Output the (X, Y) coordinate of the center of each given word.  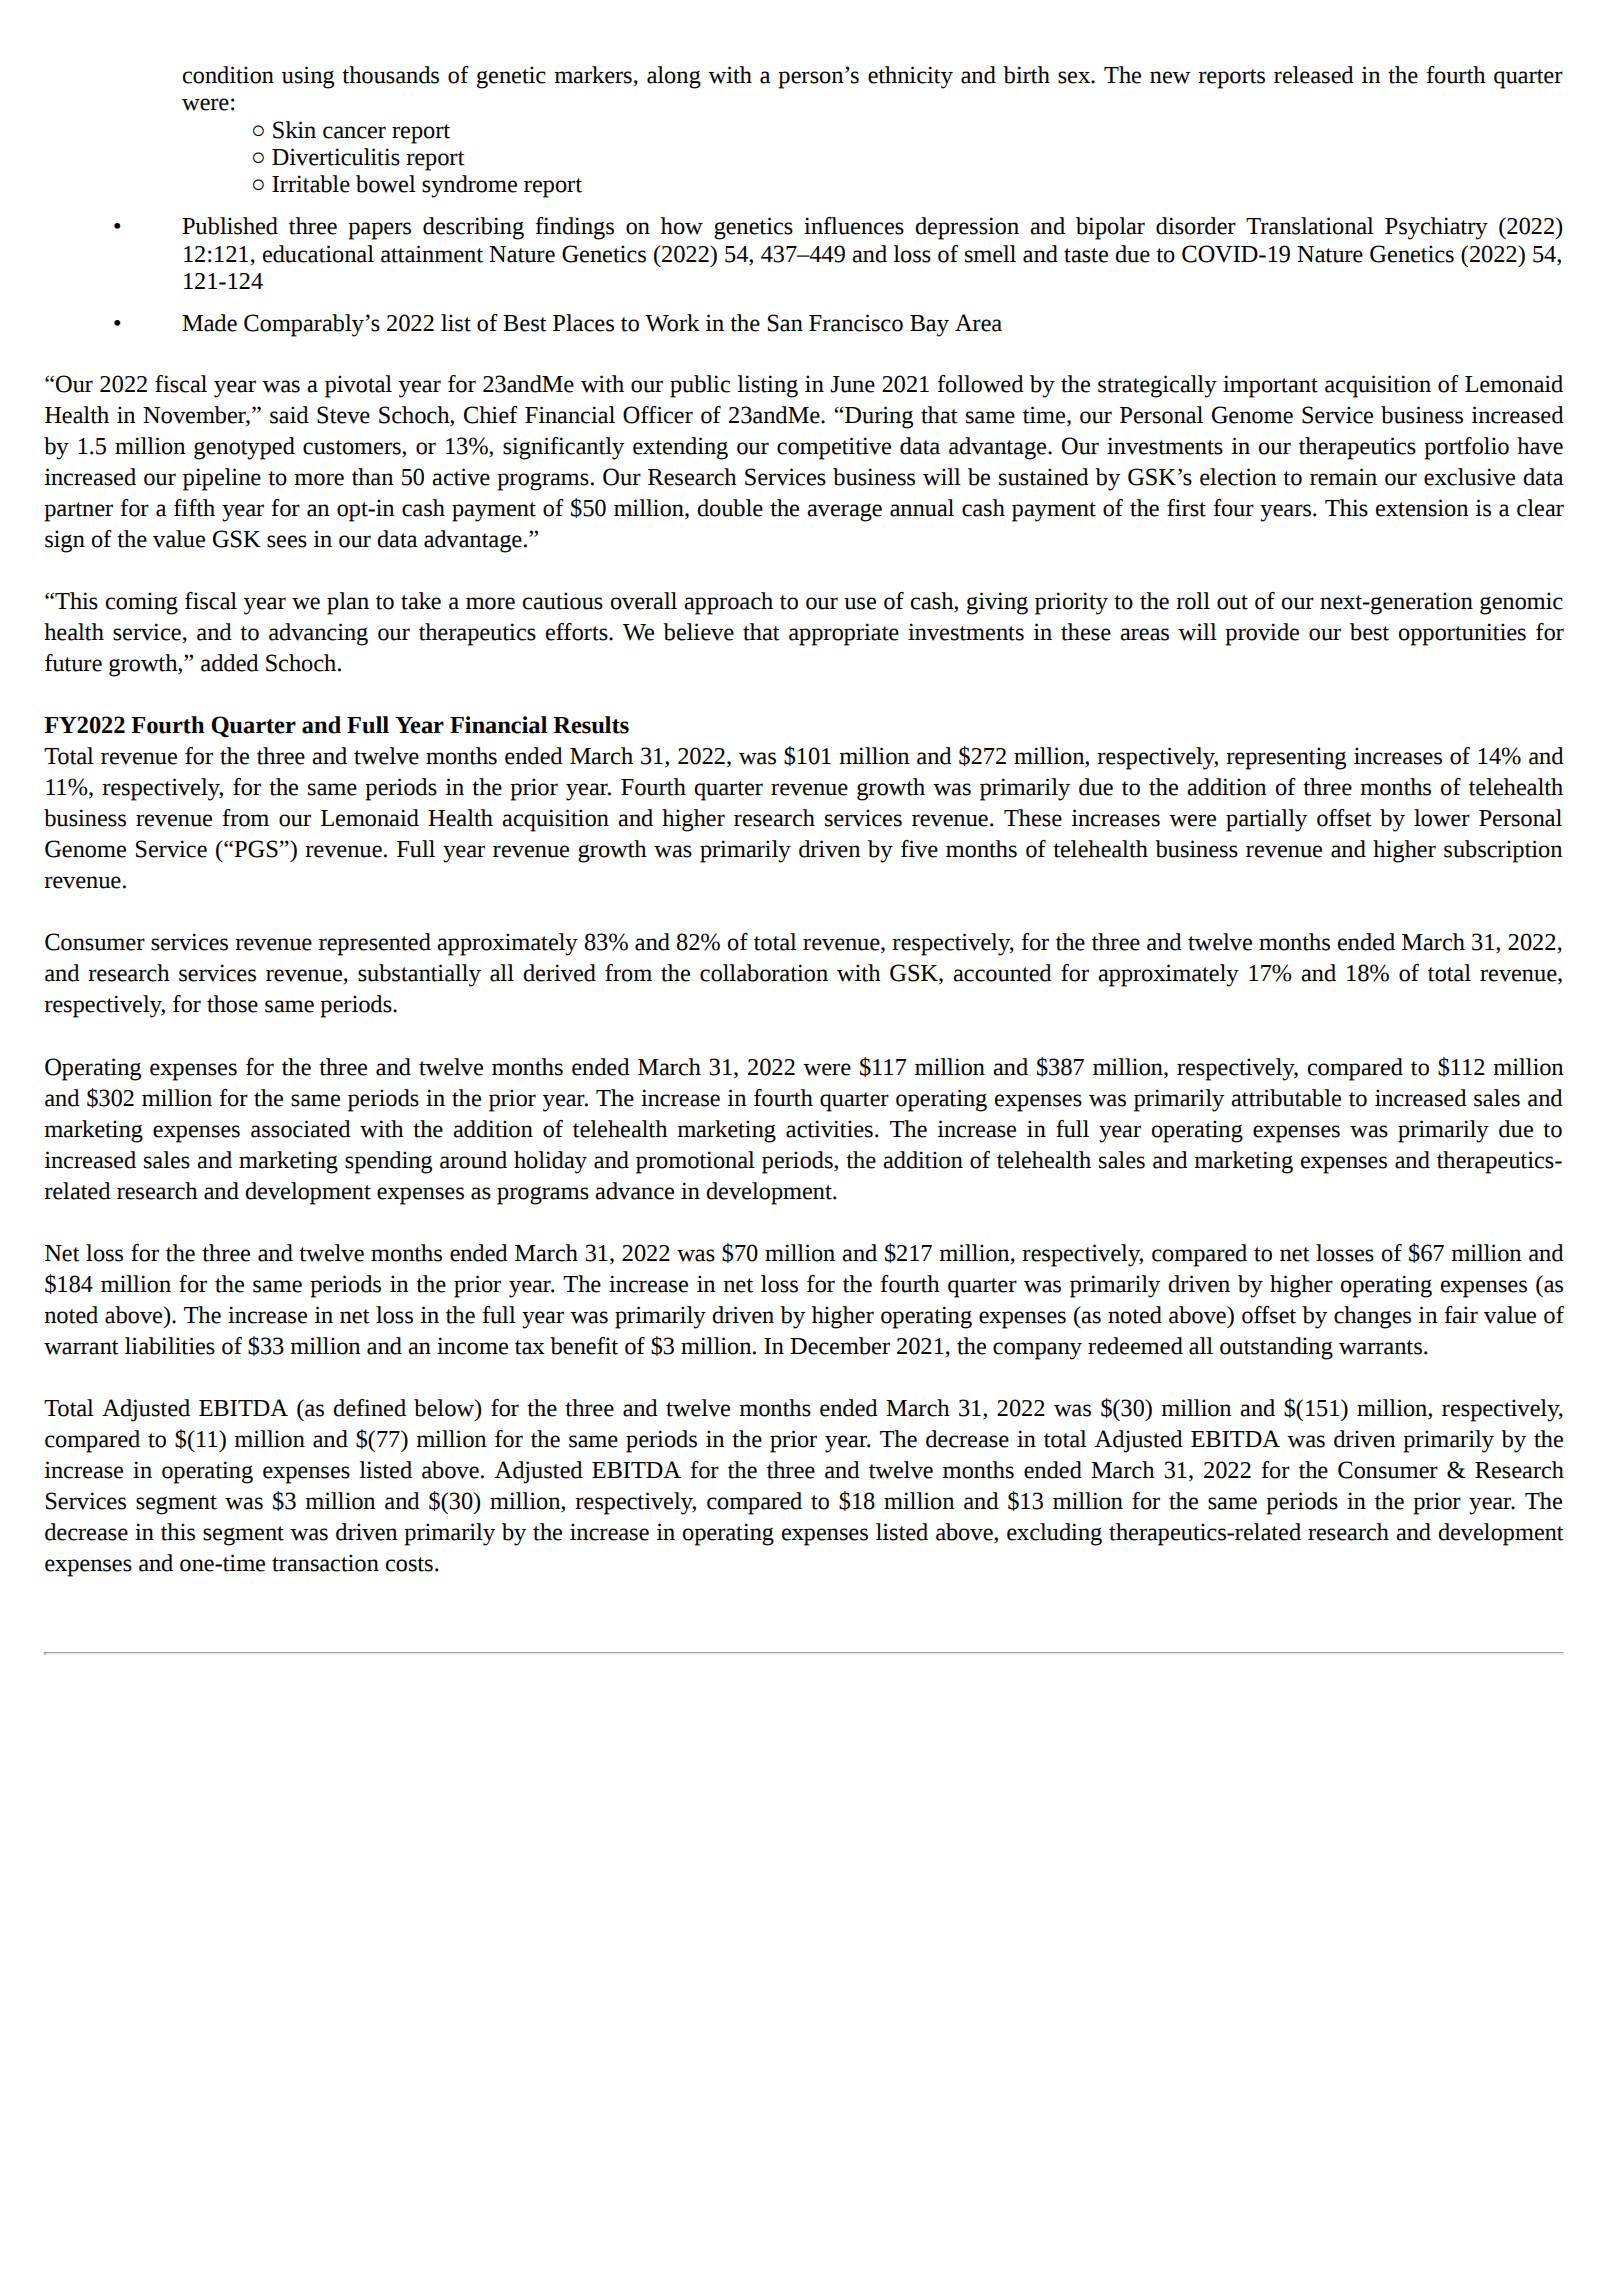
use (860, 603)
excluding (1054, 1534)
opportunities (1462, 634)
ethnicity (910, 77)
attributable (1286, 1098)
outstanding (1276, 1348)
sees (287, 541)
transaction (325, 1563)
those (232, 1004)
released (1314, 75)
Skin (294, 130)
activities (829, 1129)
